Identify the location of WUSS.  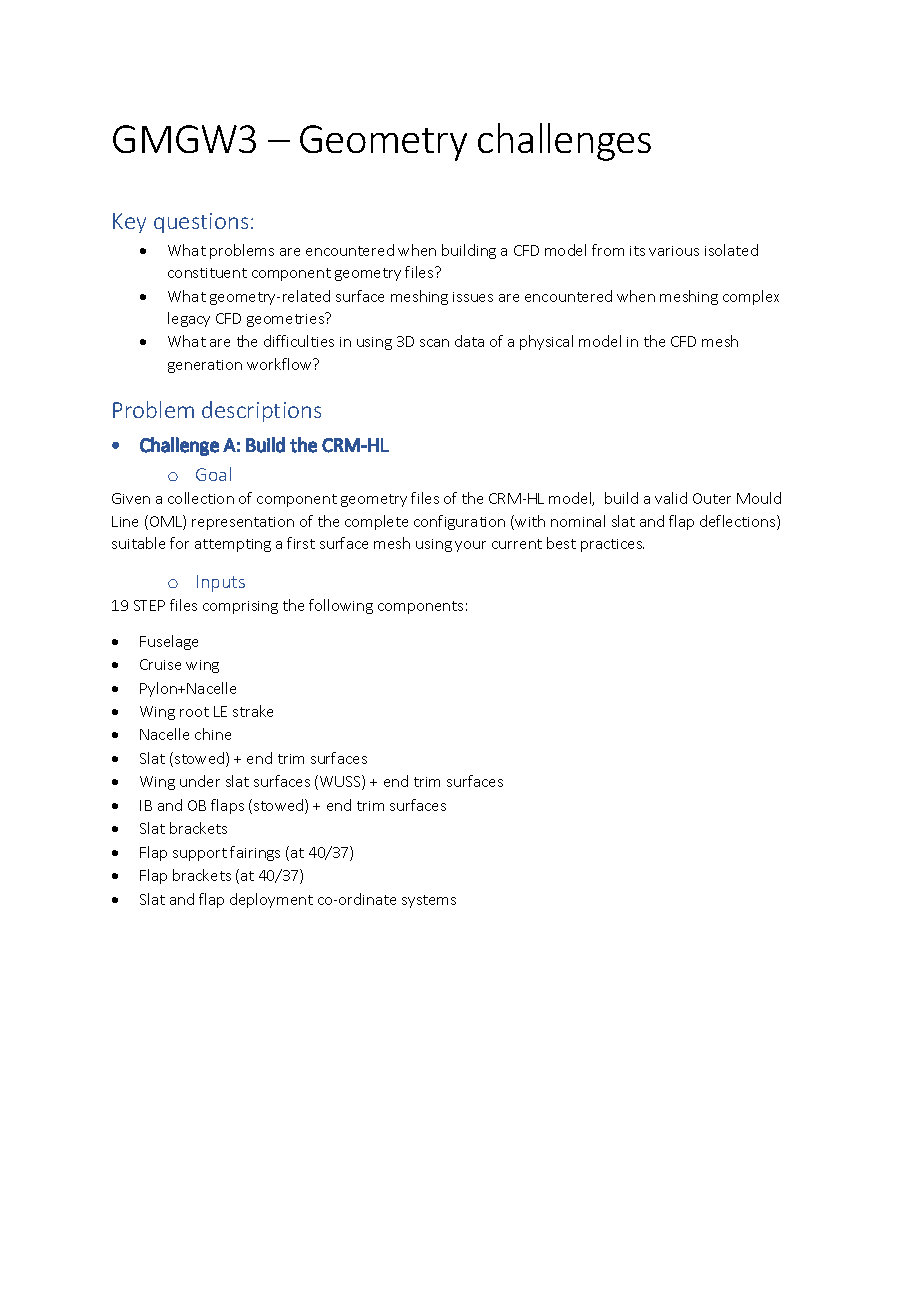
(341, 782).
